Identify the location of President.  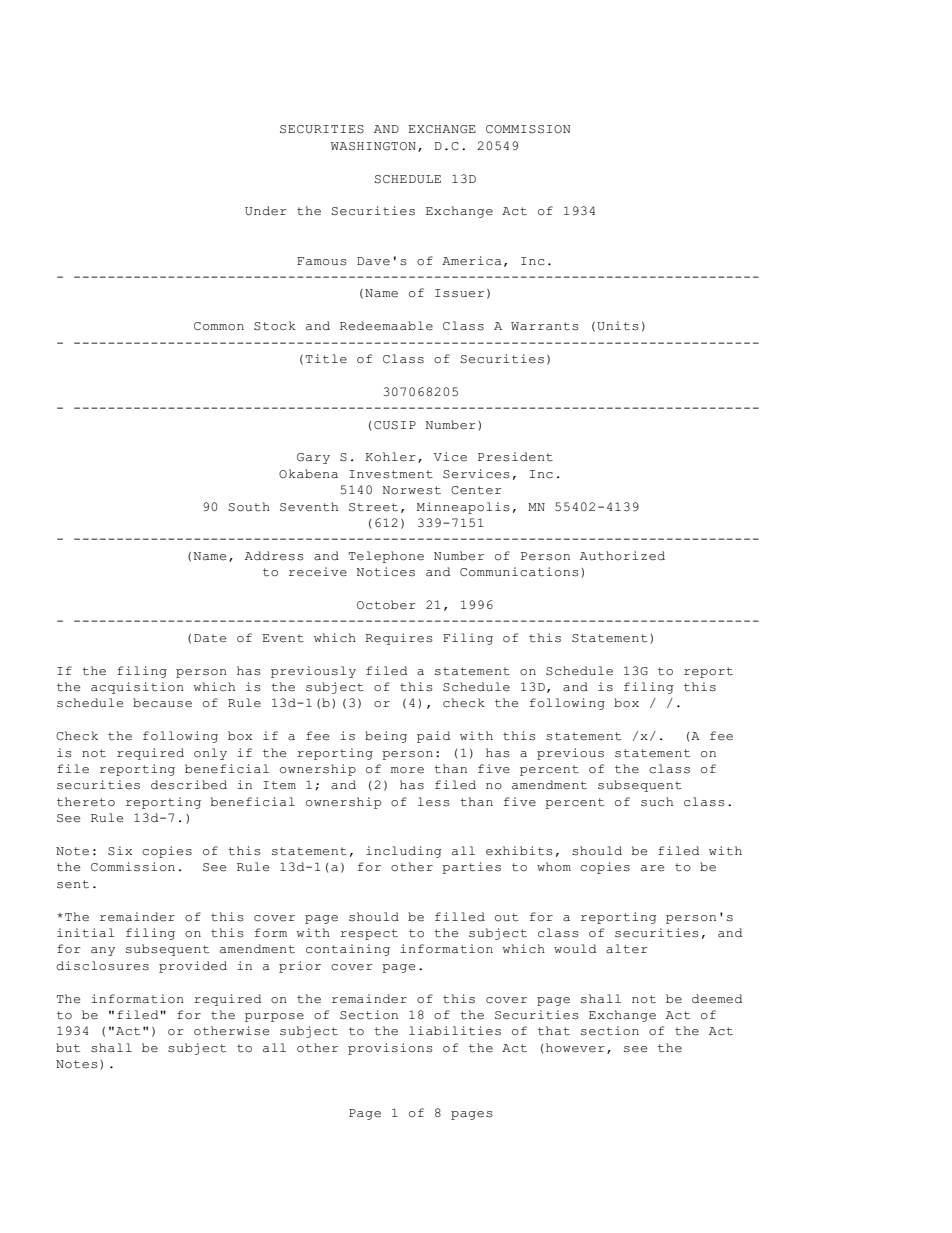
(515, 457).
